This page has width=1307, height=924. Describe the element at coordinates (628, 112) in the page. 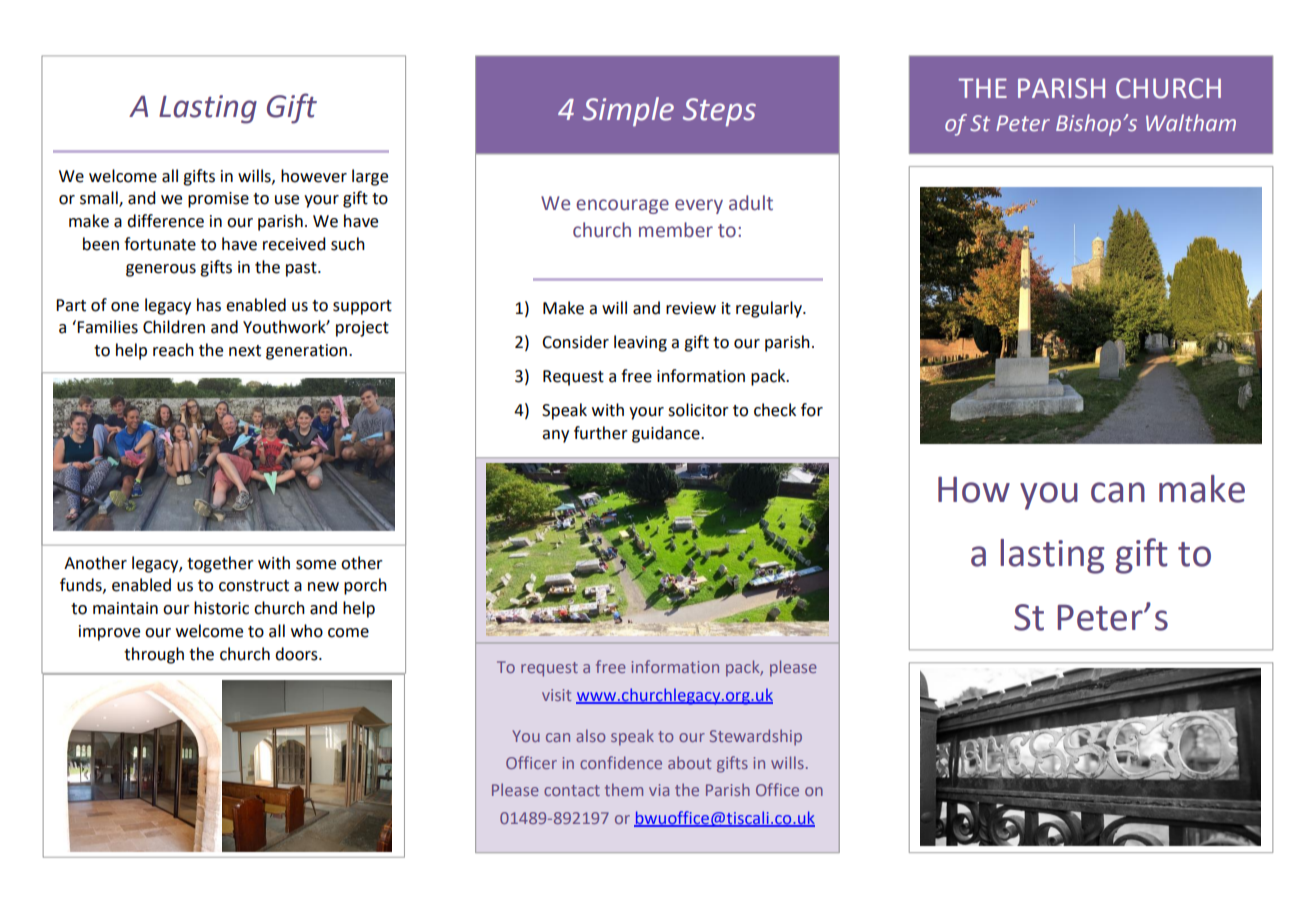

I see `Simple` at that location.
